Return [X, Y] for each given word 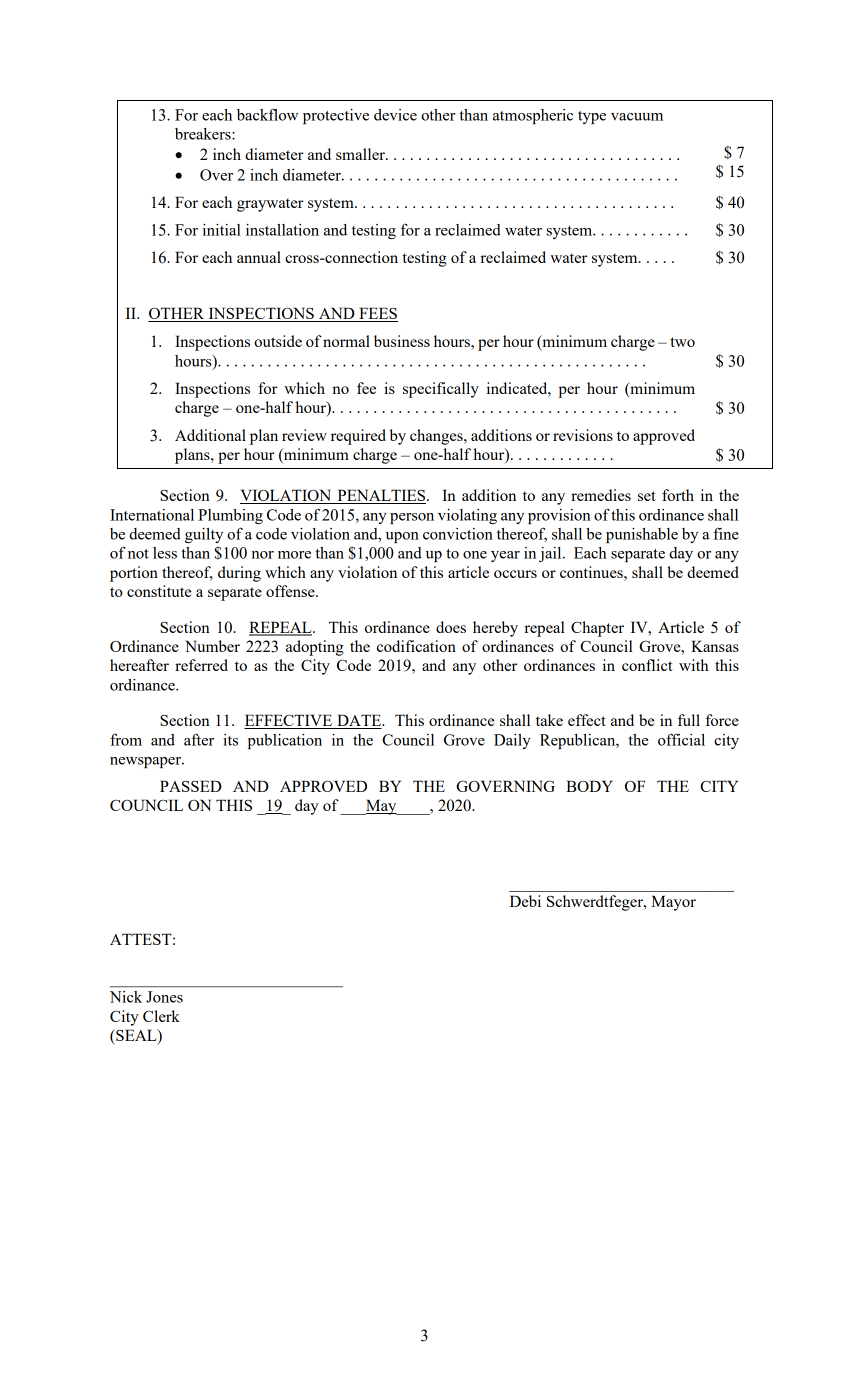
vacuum [637, 117]
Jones [164, 997]
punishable [642, 535]
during [239, 574]
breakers [204, 134]
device [395, 115]
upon [402, 537]
